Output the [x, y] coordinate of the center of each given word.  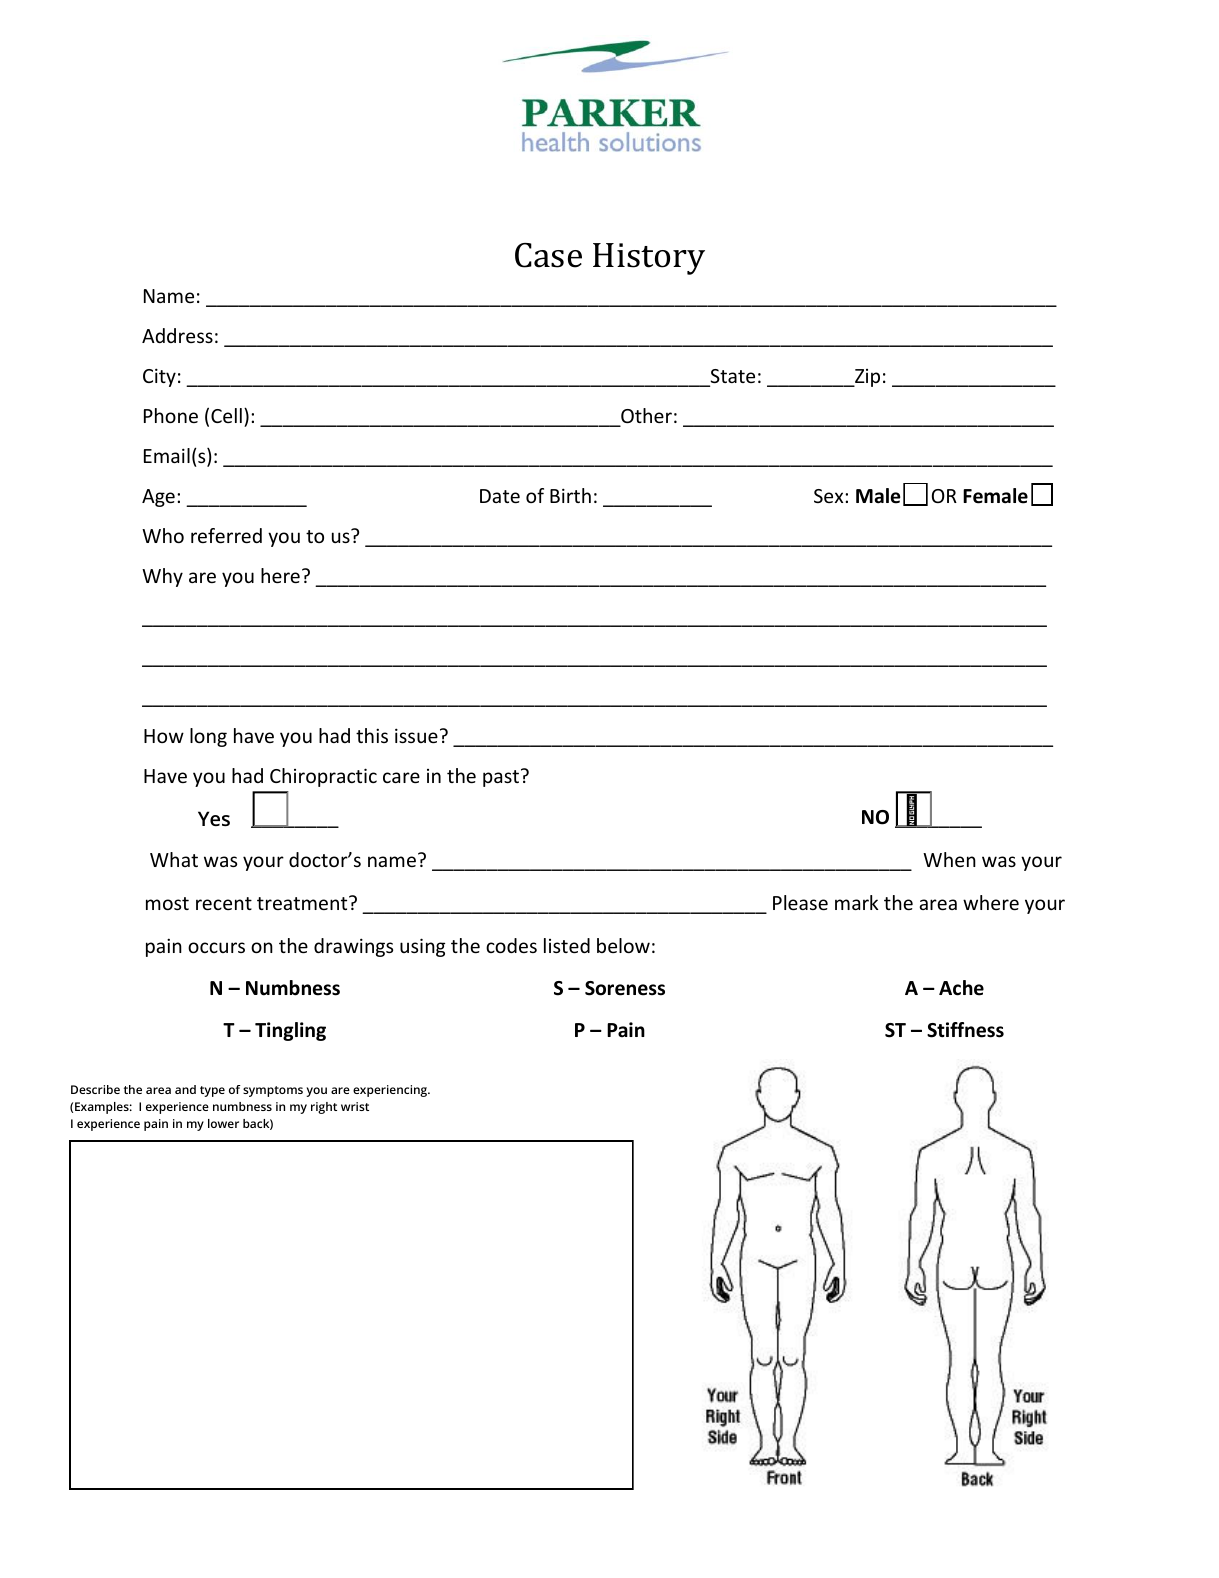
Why [162, 577]
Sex [830, 496]
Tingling [290, 1031]
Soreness [625, 988]
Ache [961, 988]
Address [177, 335]
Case [548, 255]
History [649, 259]
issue [416, 735]
